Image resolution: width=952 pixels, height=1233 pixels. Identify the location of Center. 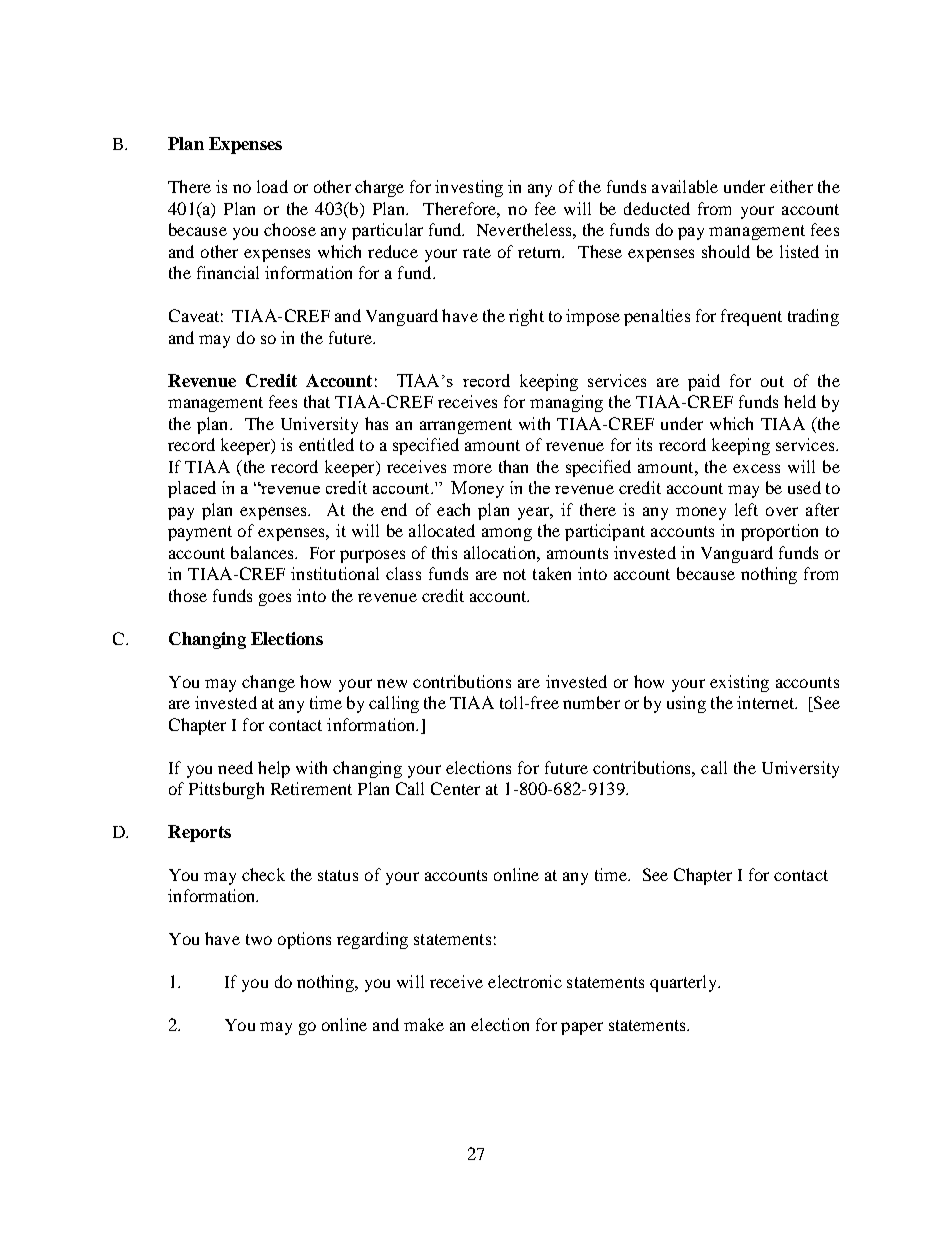
(455, 788).
